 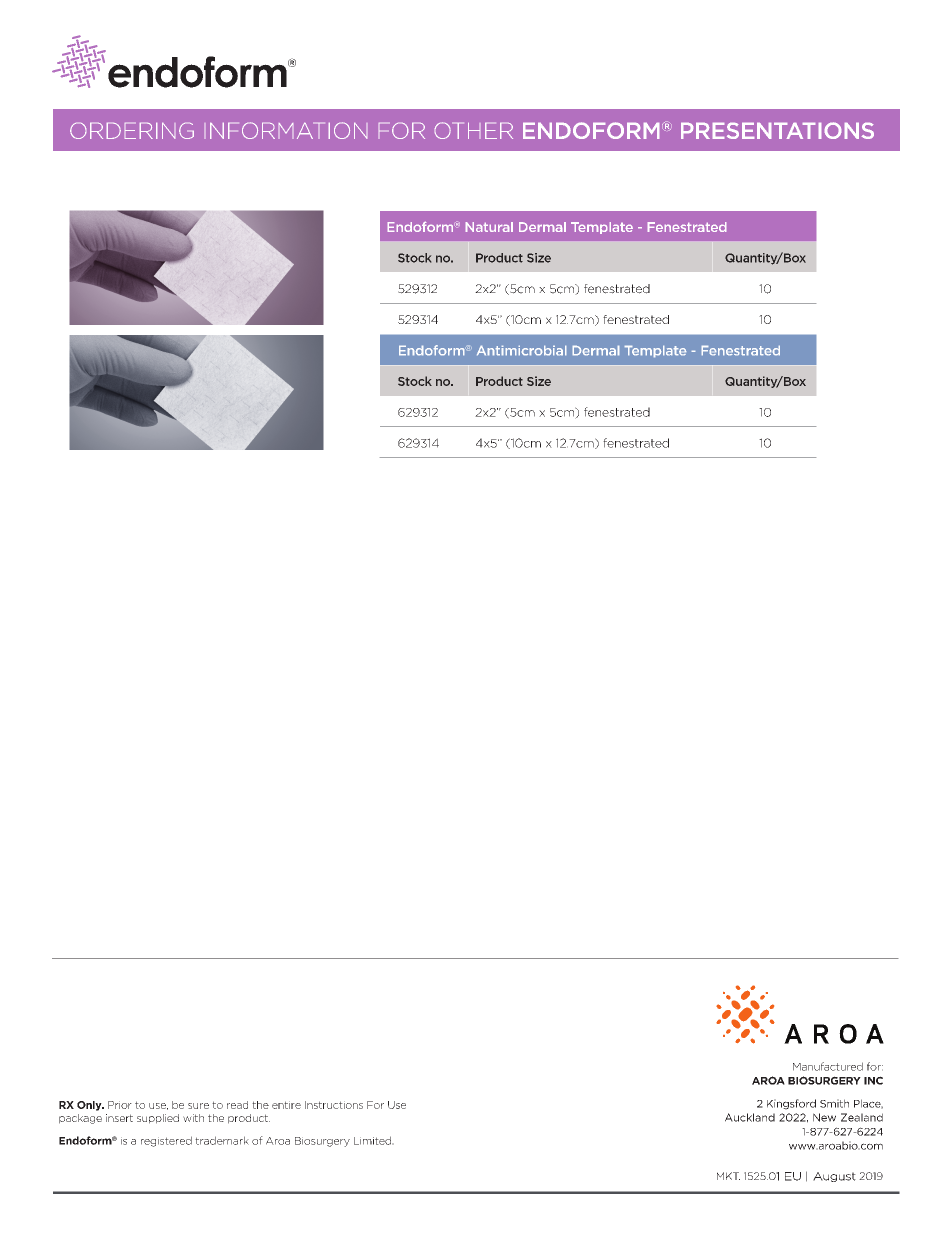 I want to click on Natural, so click(x=489, y=227).
